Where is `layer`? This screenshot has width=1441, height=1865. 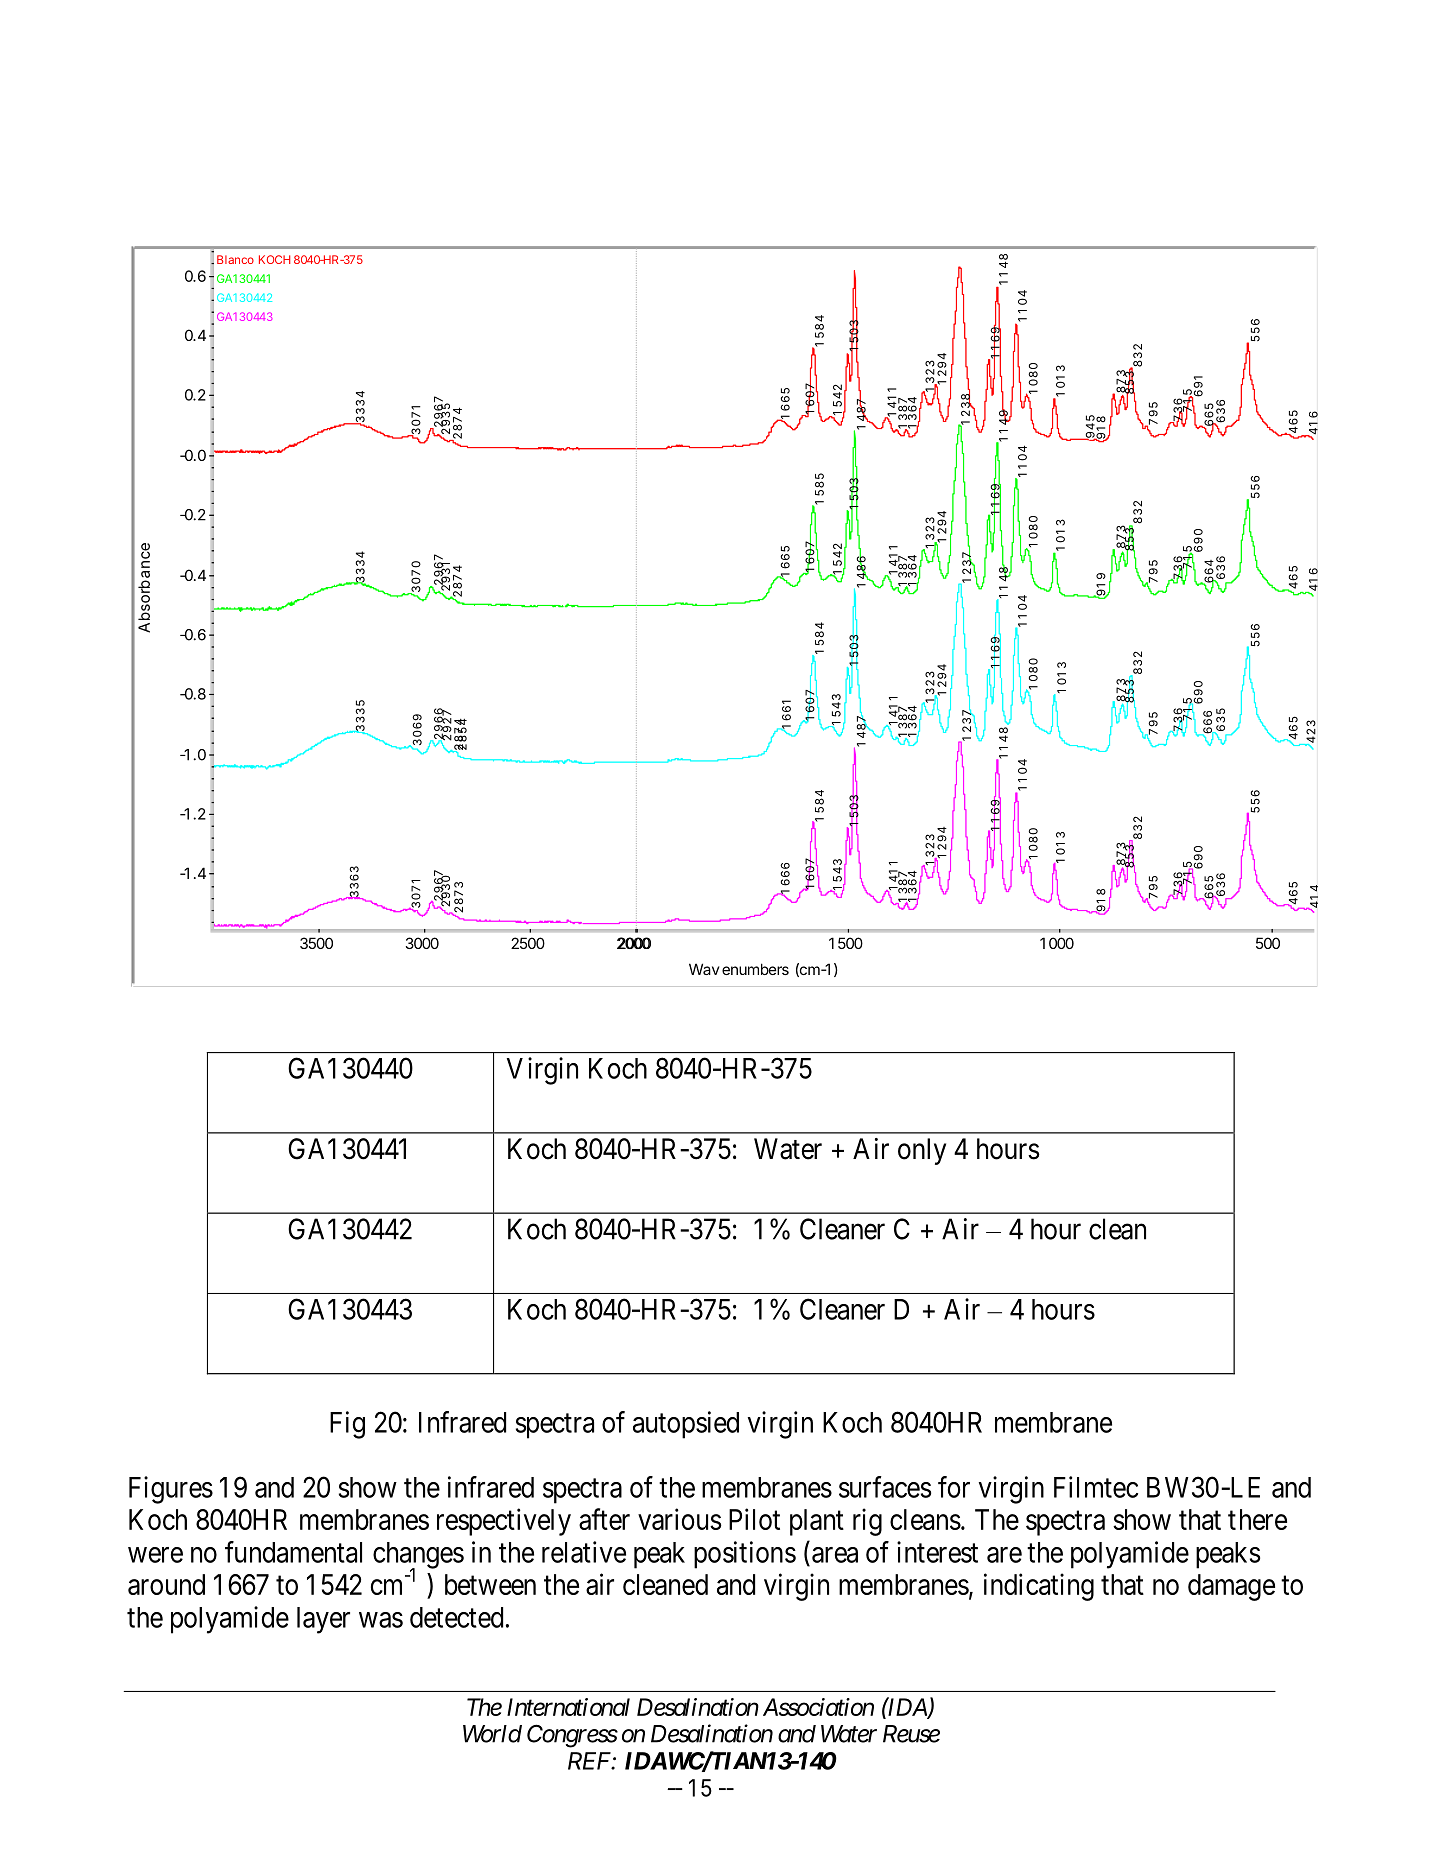 layer is located at coordinates (323, 1620).
